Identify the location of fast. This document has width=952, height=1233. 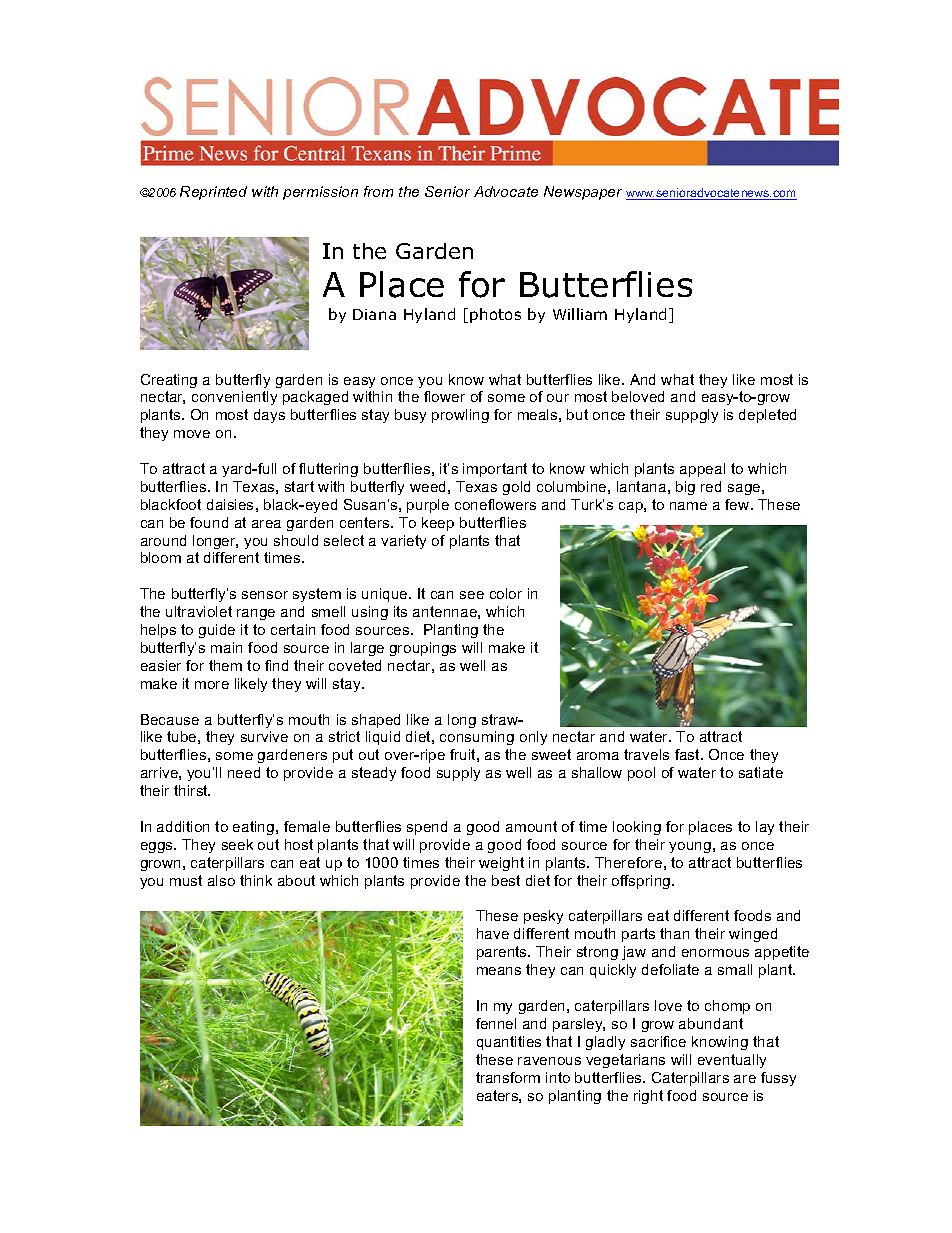
(688, 754).
